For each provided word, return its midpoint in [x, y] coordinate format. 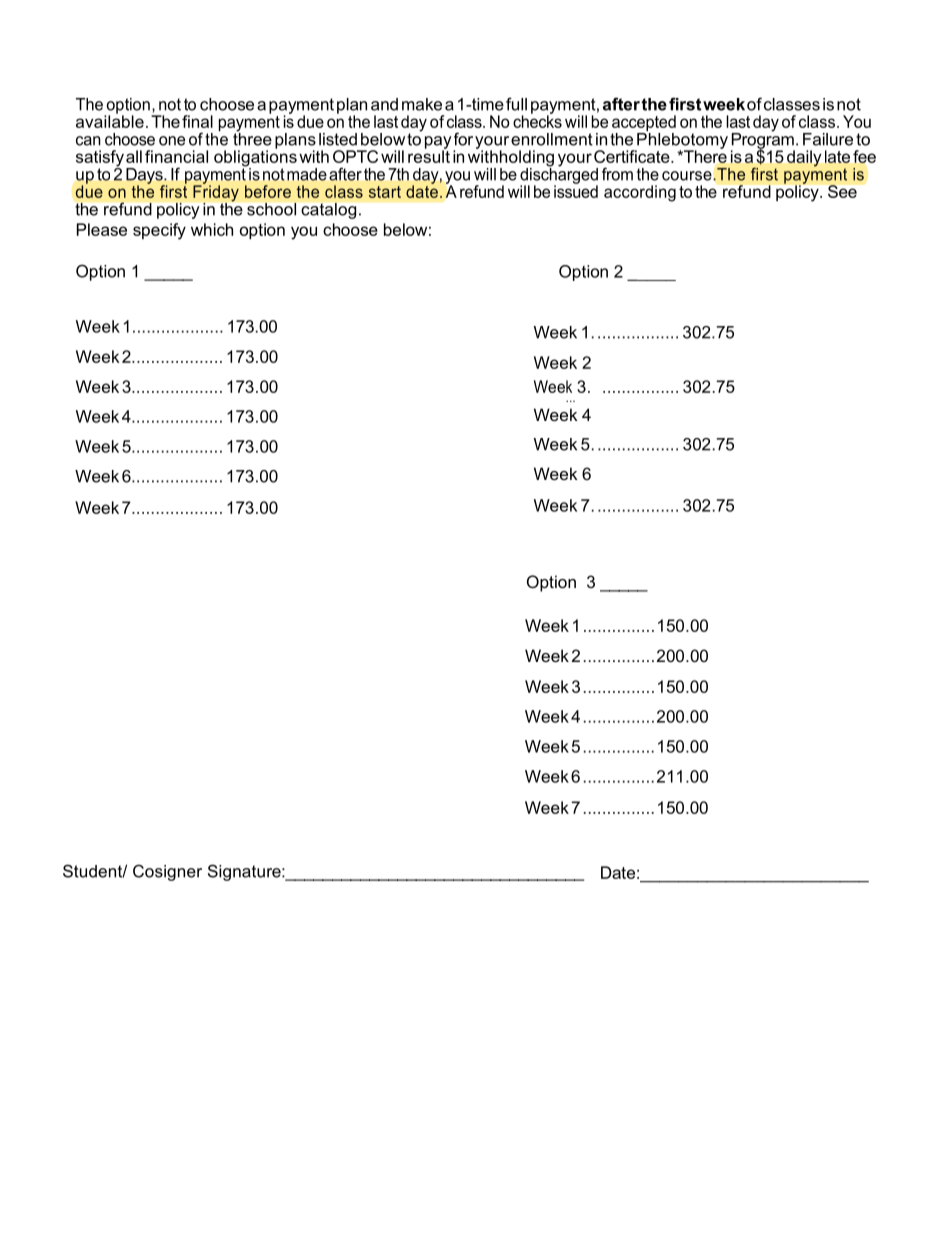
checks [537, 120]
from [617, 174]
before [268, 191]
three [252, 138]
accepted [644, 124]
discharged [559, 175]
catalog [328, 211]
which [212, 229]
